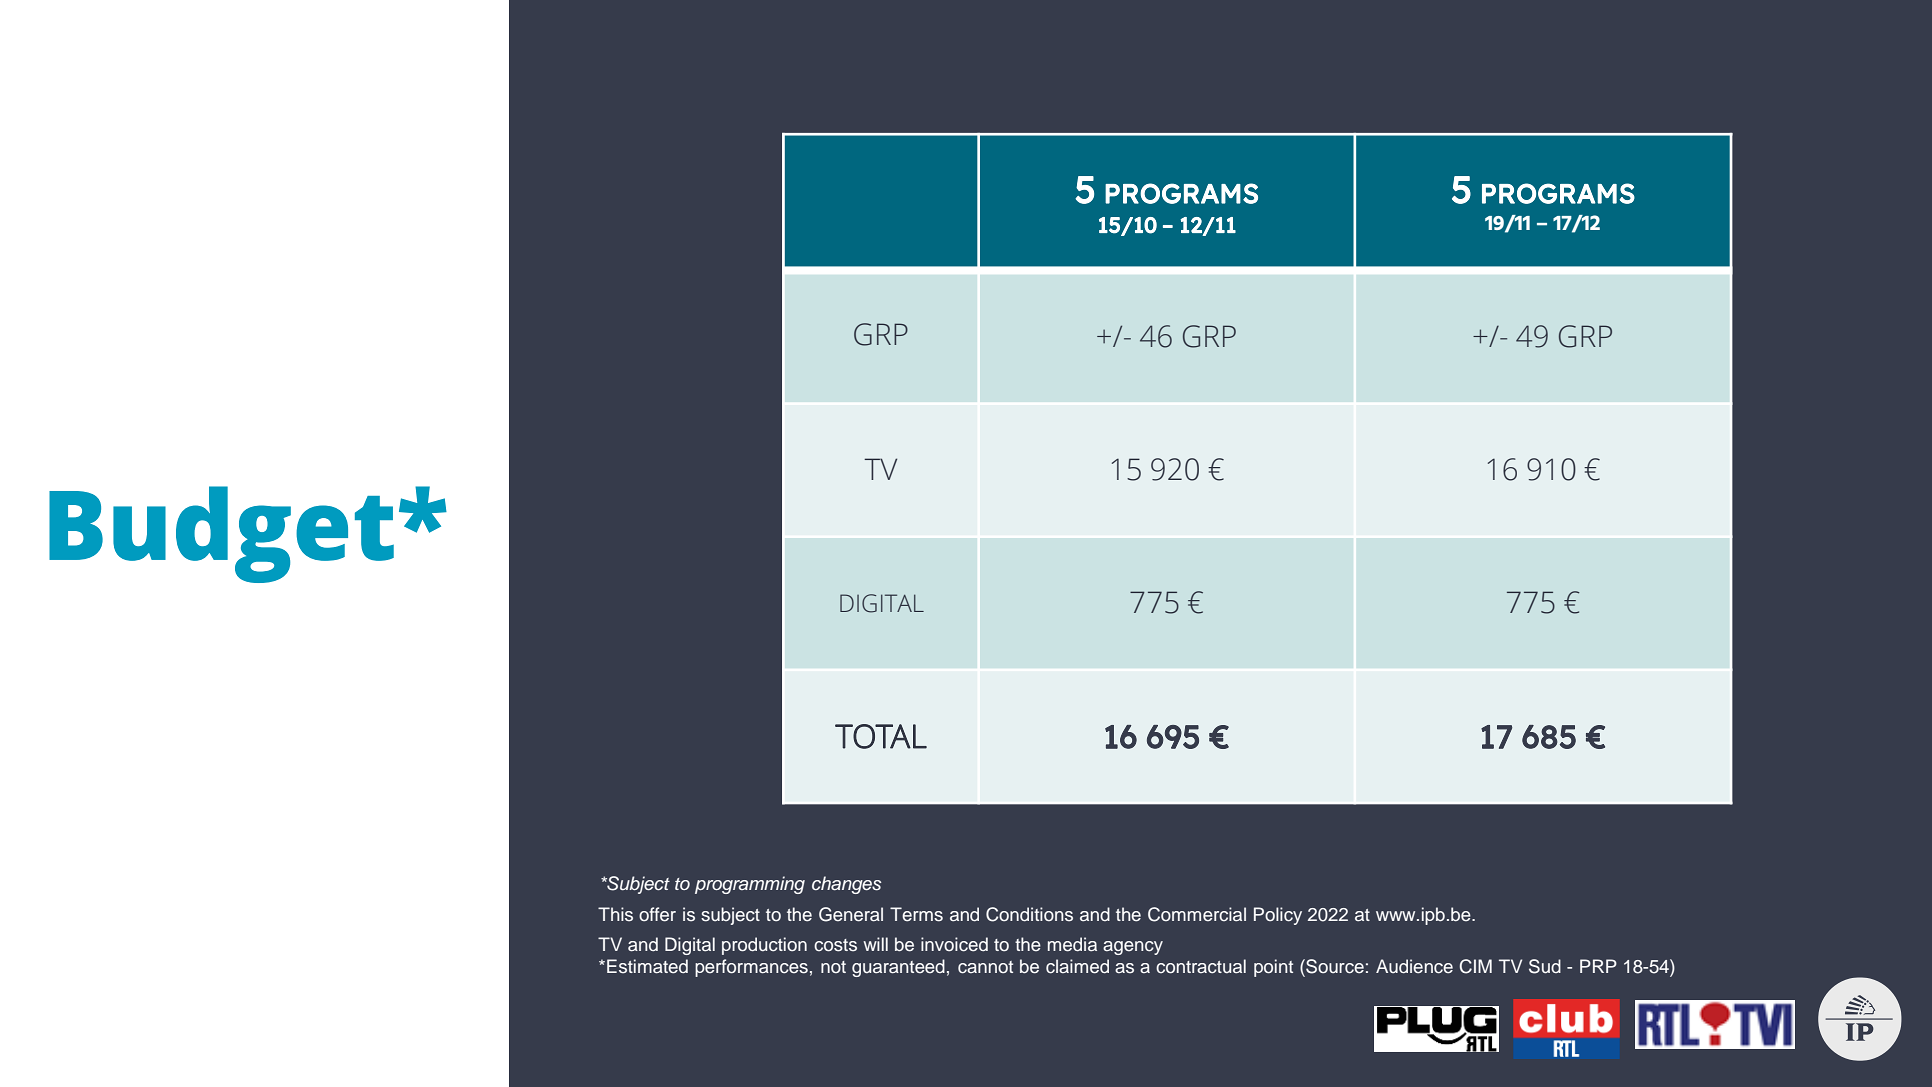 The height and width of the screenshot is (1087, 1932). I want to click on General, so click(851, 914).
